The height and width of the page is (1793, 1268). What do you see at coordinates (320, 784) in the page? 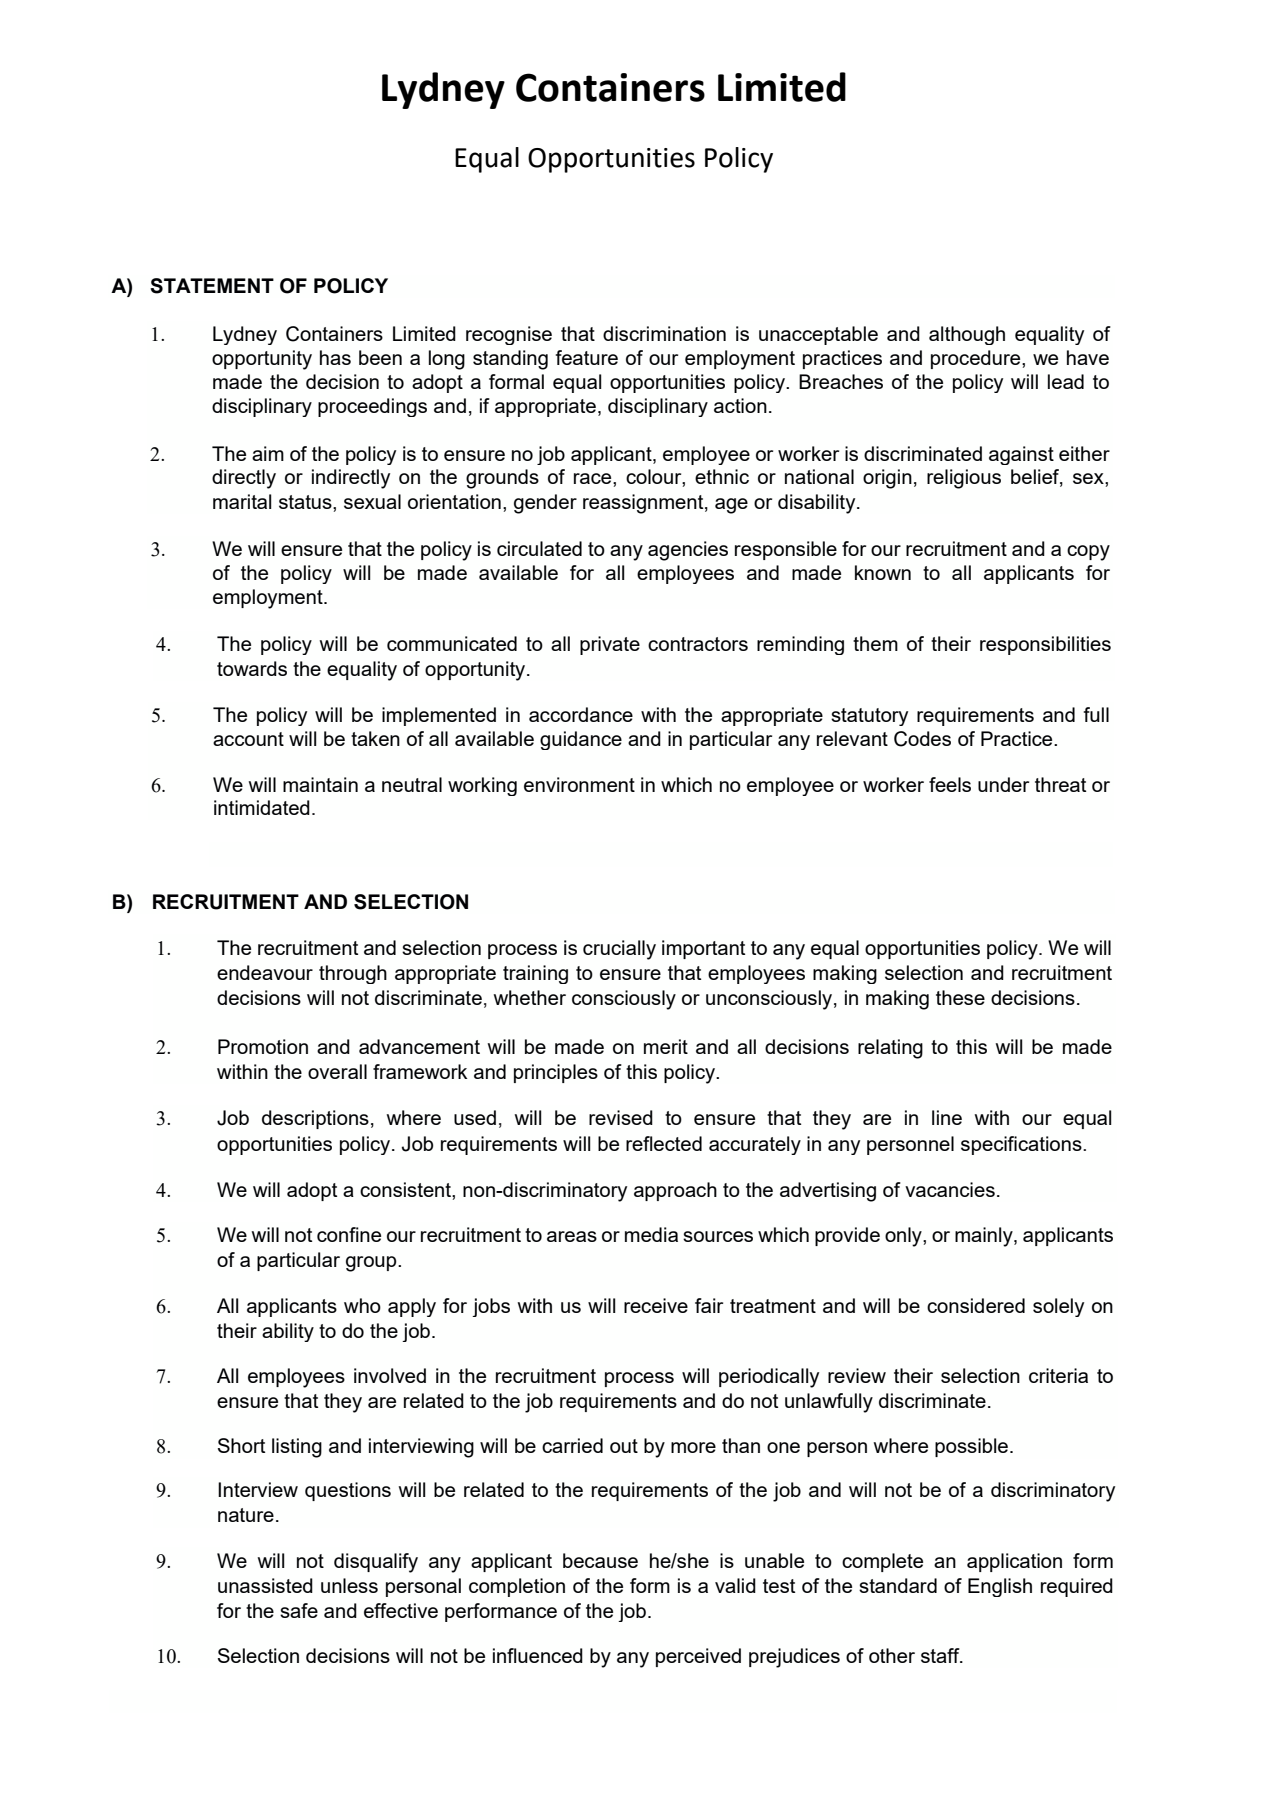
I see `maintain` at bounding box center [320, 784].
